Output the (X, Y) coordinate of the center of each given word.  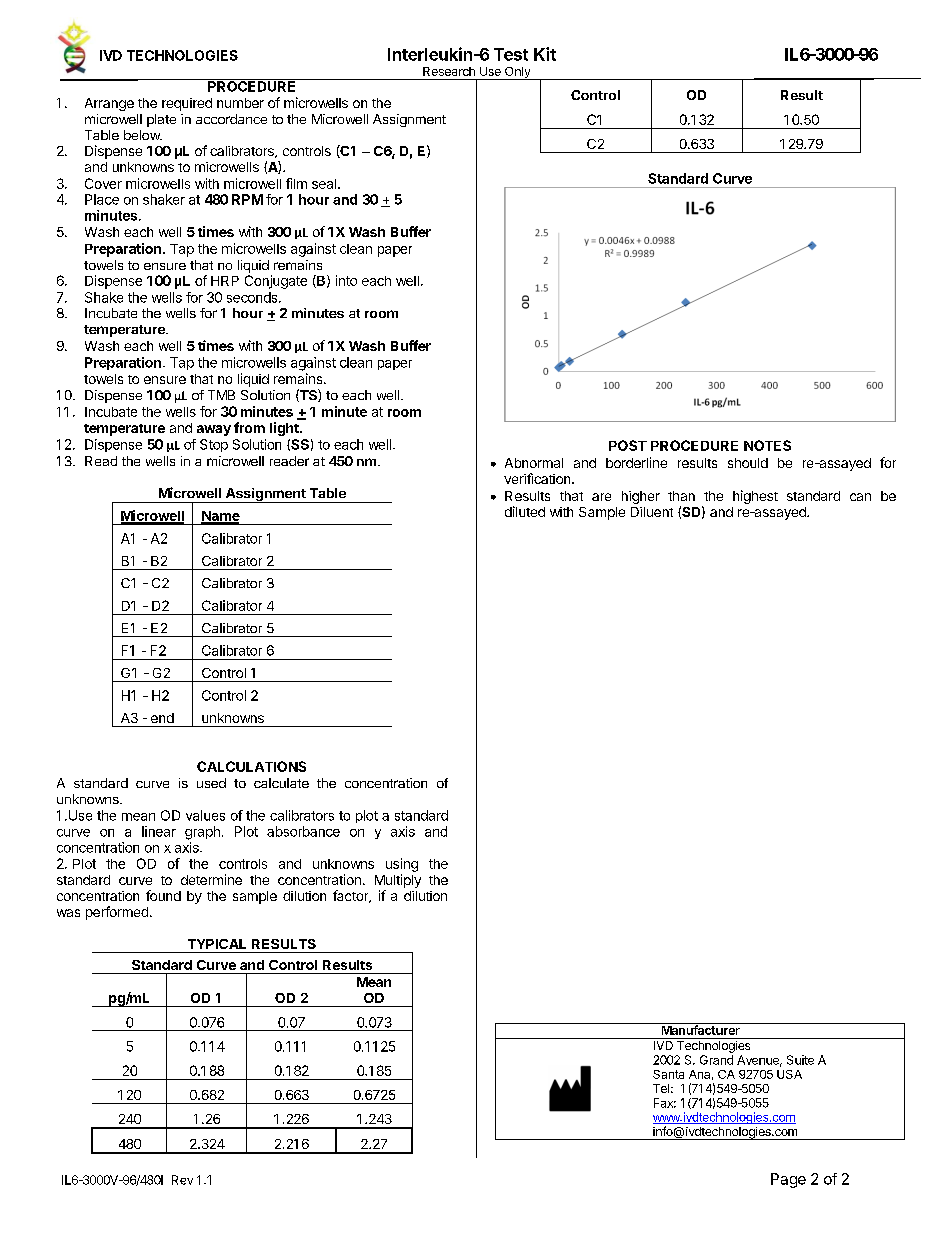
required (187, 104)
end (162, 718)
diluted (525, 511)
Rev (182, 1180)
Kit (545, 54)
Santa (668, 1074)
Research (449, 71)
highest (755, 497)
